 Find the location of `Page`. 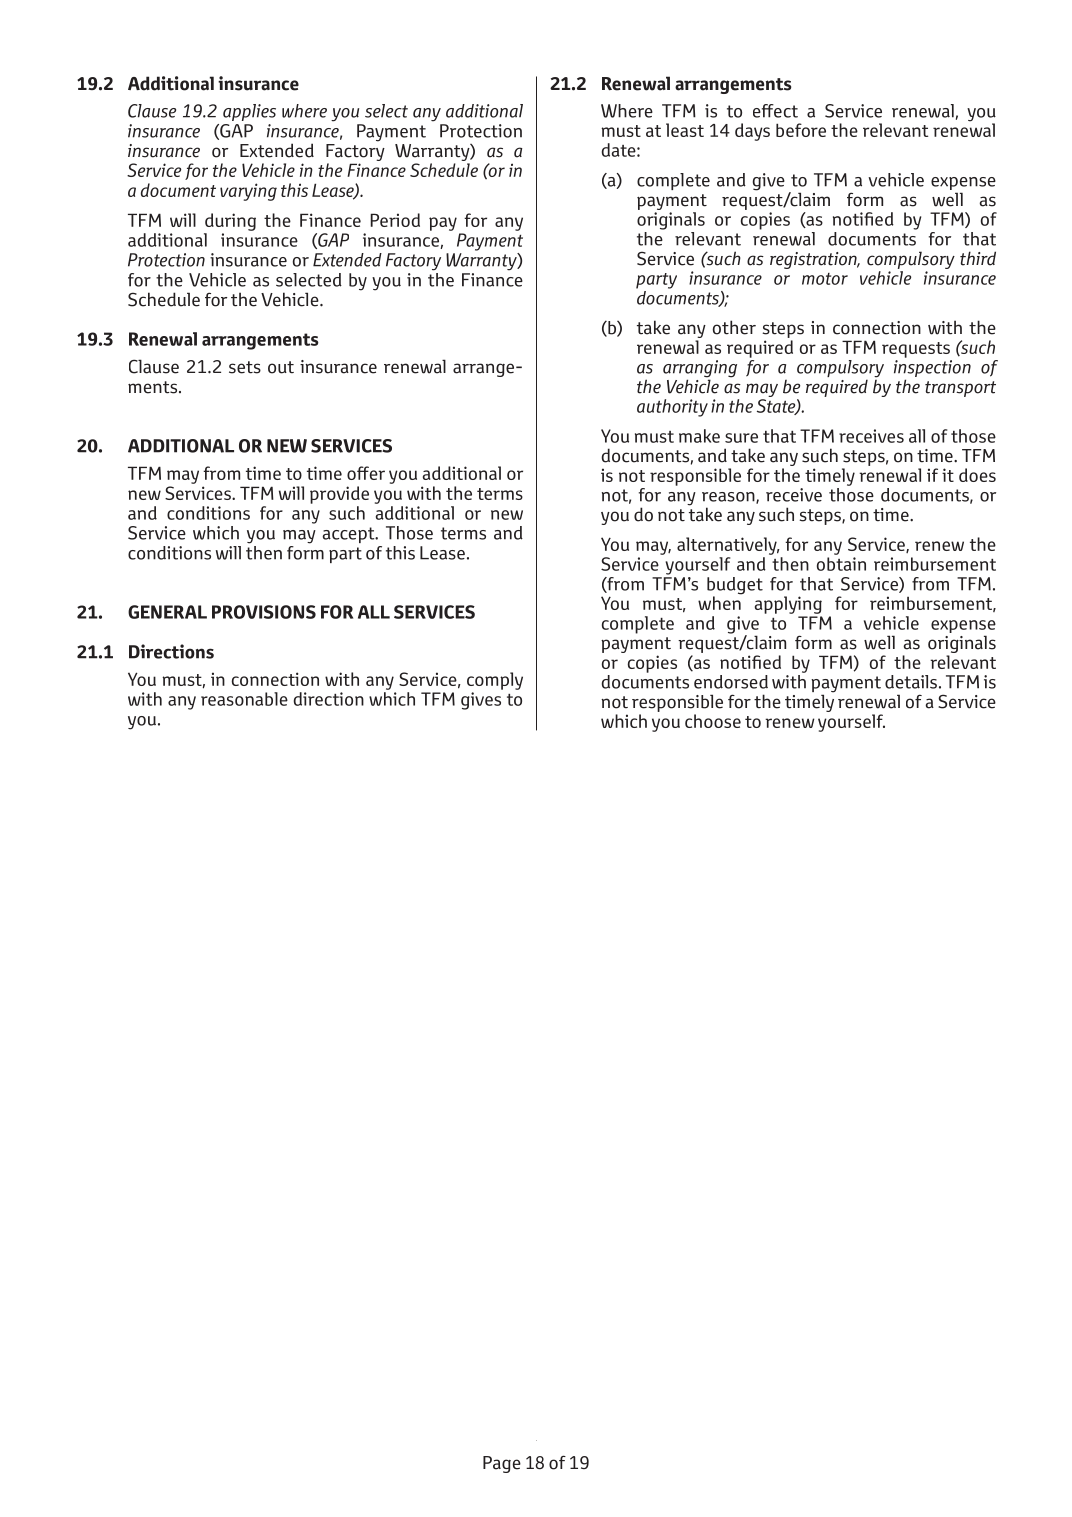

Page is located at coordinates (502, 1464).
